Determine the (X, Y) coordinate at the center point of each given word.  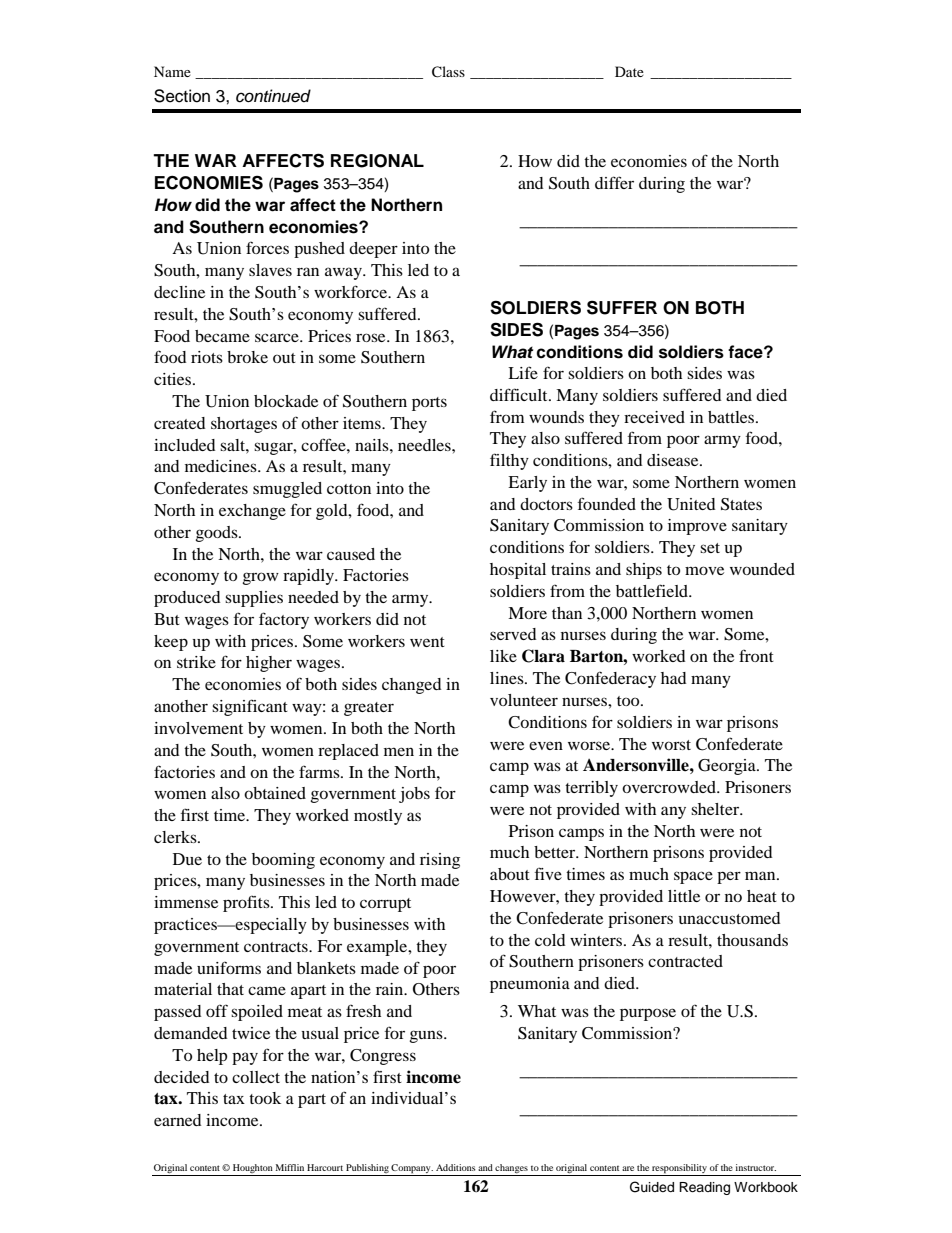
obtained (275, 793)
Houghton (252, 1170)
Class (448, 72)
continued (273, 96)
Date (629, 71)
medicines (222, 466)
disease (674, 460)
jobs (414, 795)
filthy (509, 461)
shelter (716, 809)
